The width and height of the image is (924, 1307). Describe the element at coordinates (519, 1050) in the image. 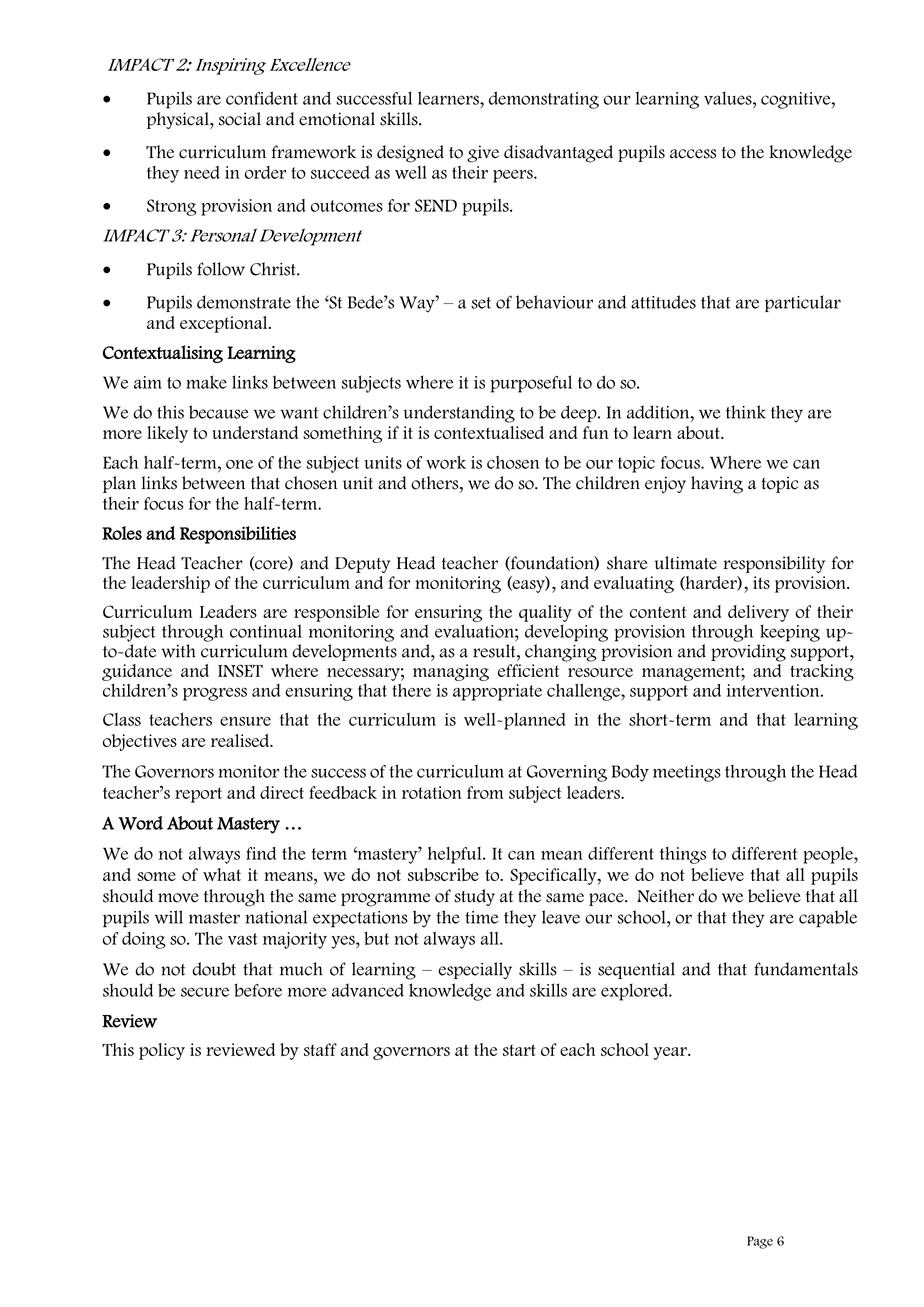

I see `start` at that location.
